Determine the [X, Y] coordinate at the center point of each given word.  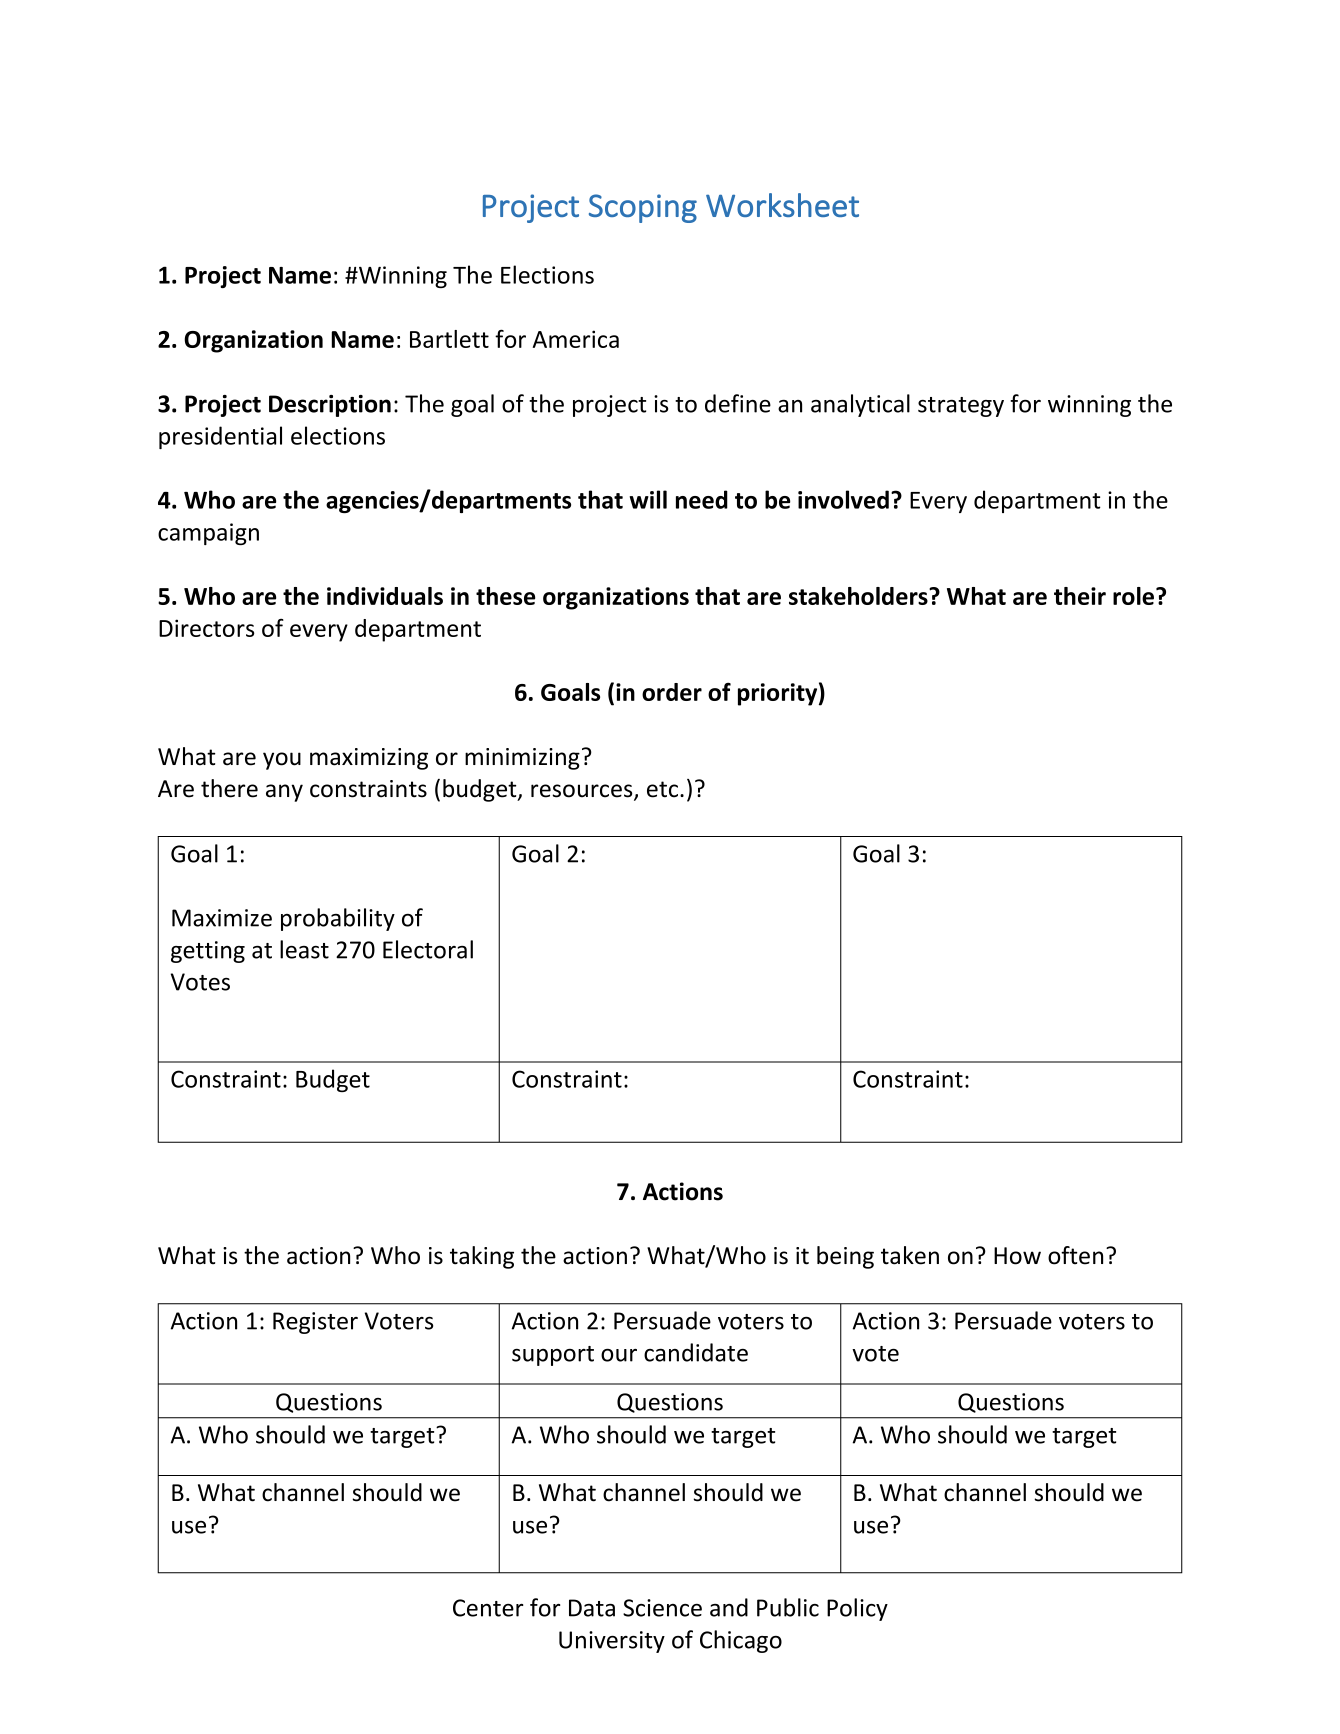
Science [662, 1608]
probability [338, 919]
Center [488, 1608]
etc [664, 789]
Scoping [643, 208]
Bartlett [449, 339]
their [1080, 596]
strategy [961, 407]
